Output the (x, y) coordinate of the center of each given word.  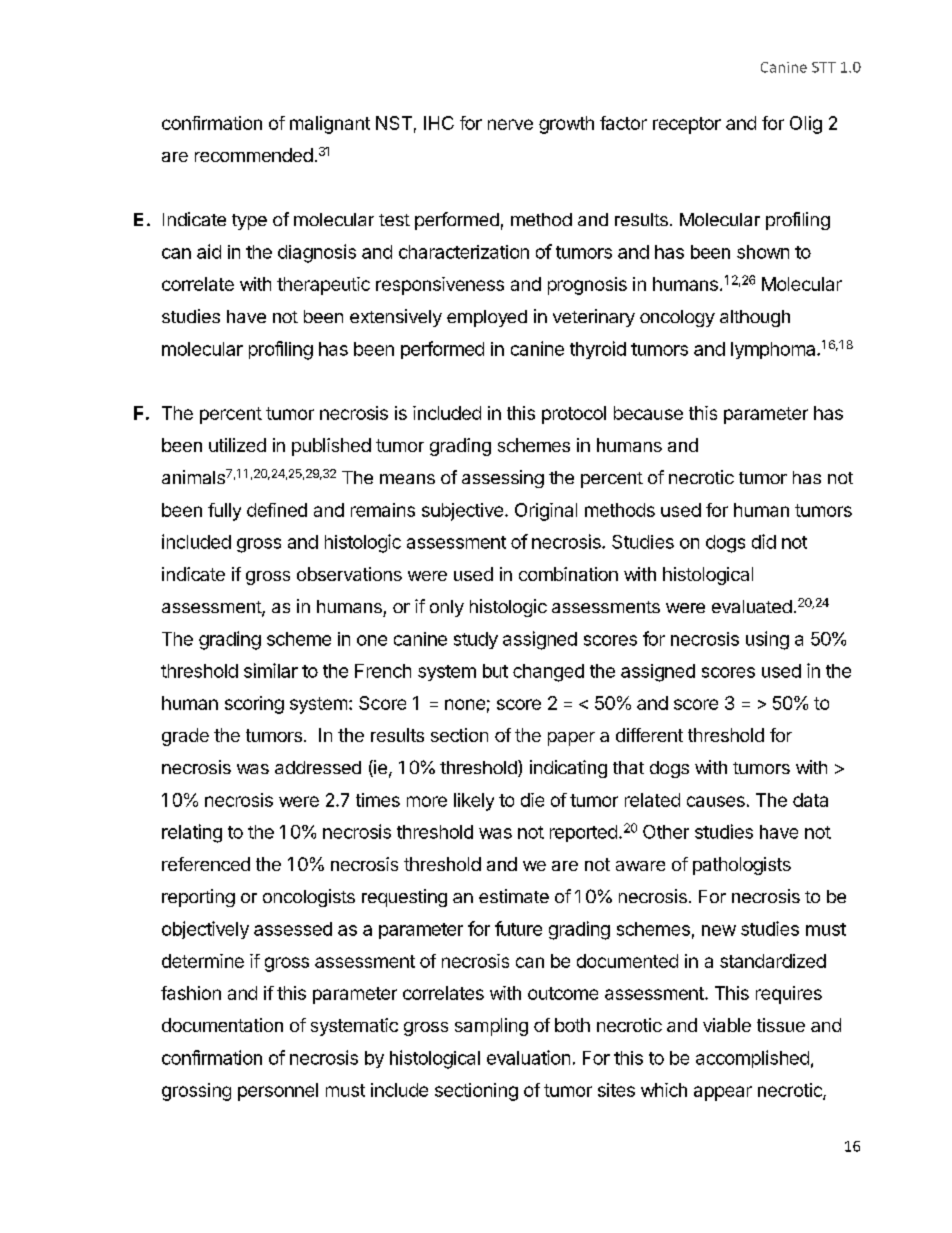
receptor (687, 125)
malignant (330, 125)
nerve (510, 124)
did (764, 541)
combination (568, 574)
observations (349, 574)
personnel (278, 1092)
